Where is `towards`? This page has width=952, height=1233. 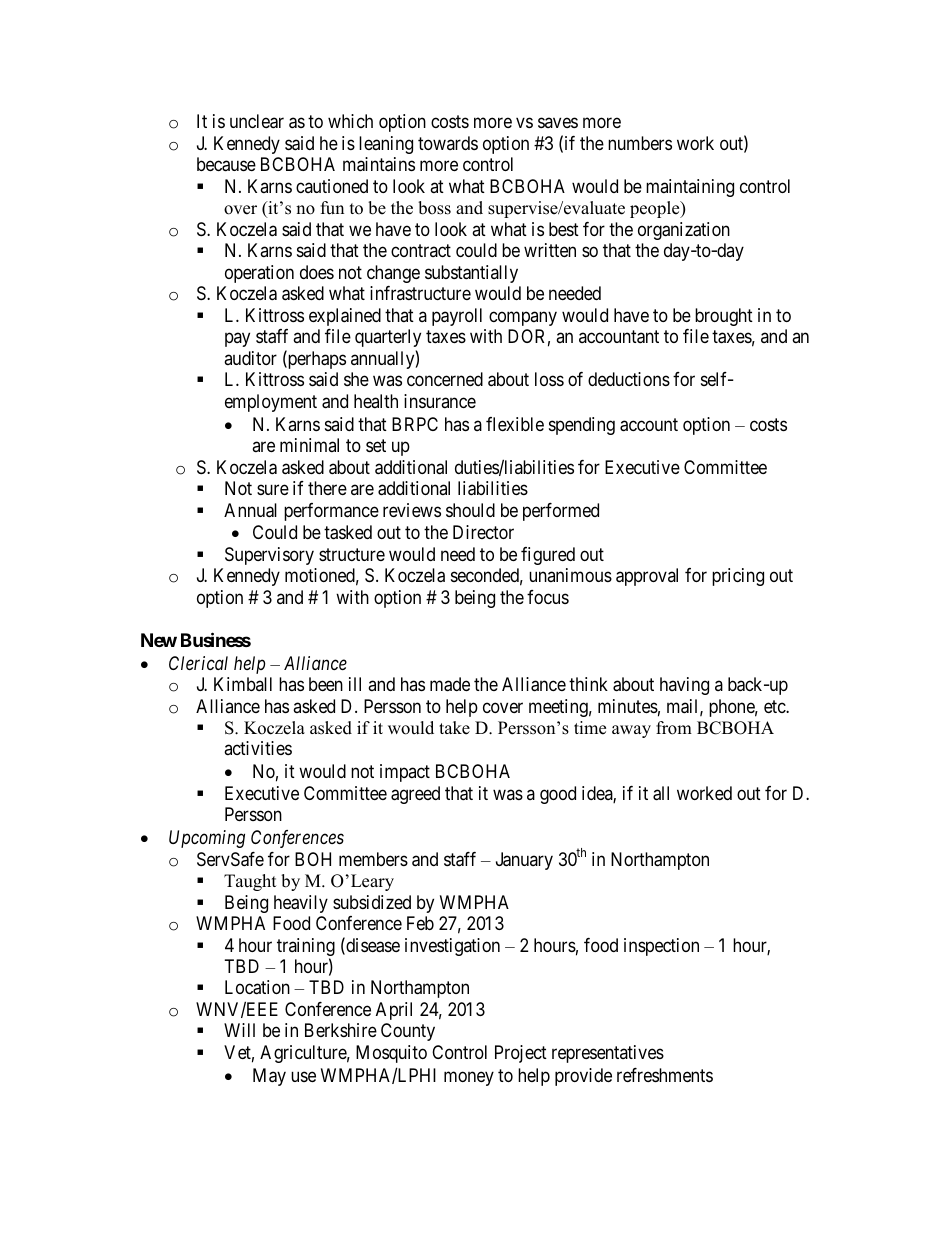
towards is located at coordinates (448, 143).
